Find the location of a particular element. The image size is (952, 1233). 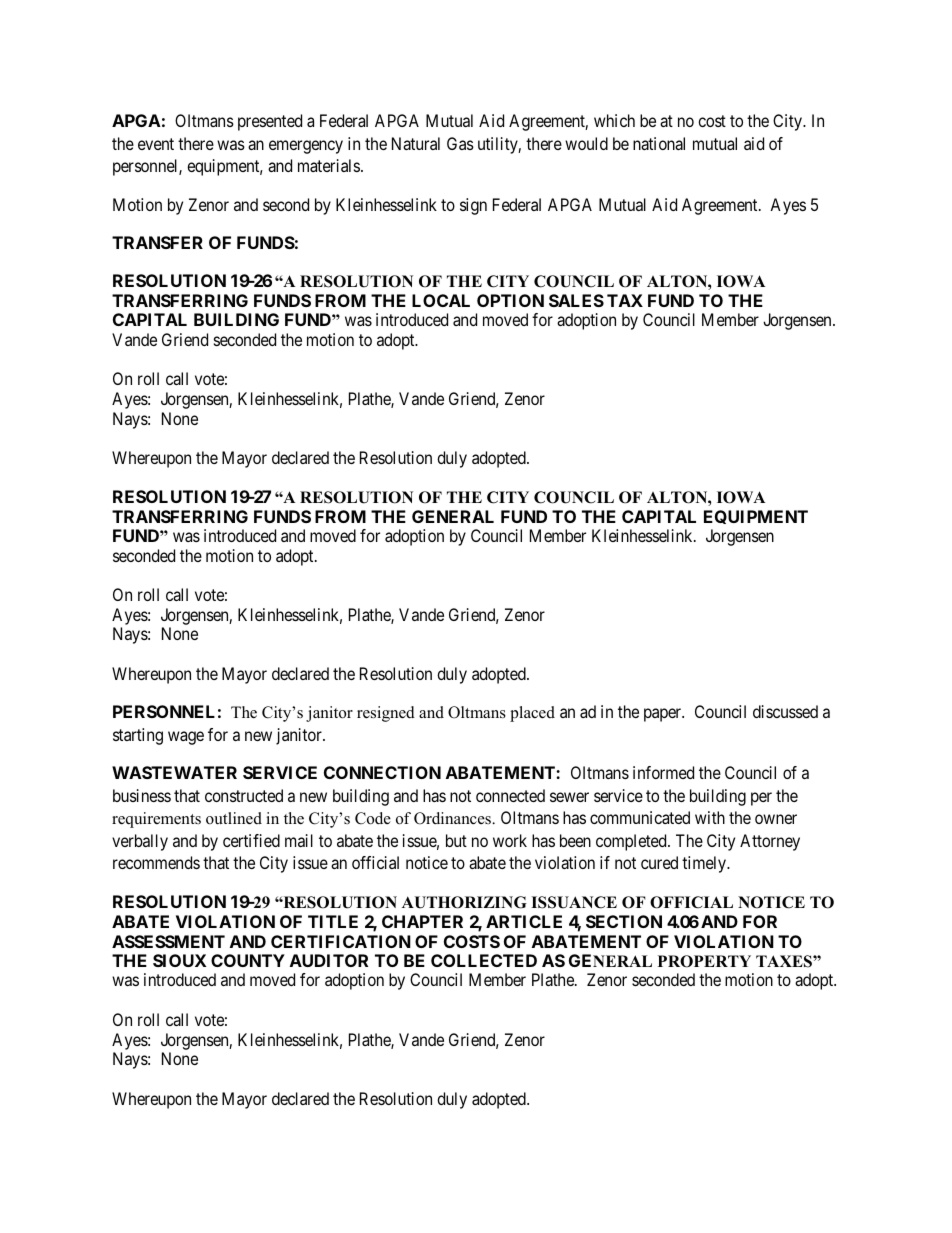

materials is located at coordinates (329, 165).
